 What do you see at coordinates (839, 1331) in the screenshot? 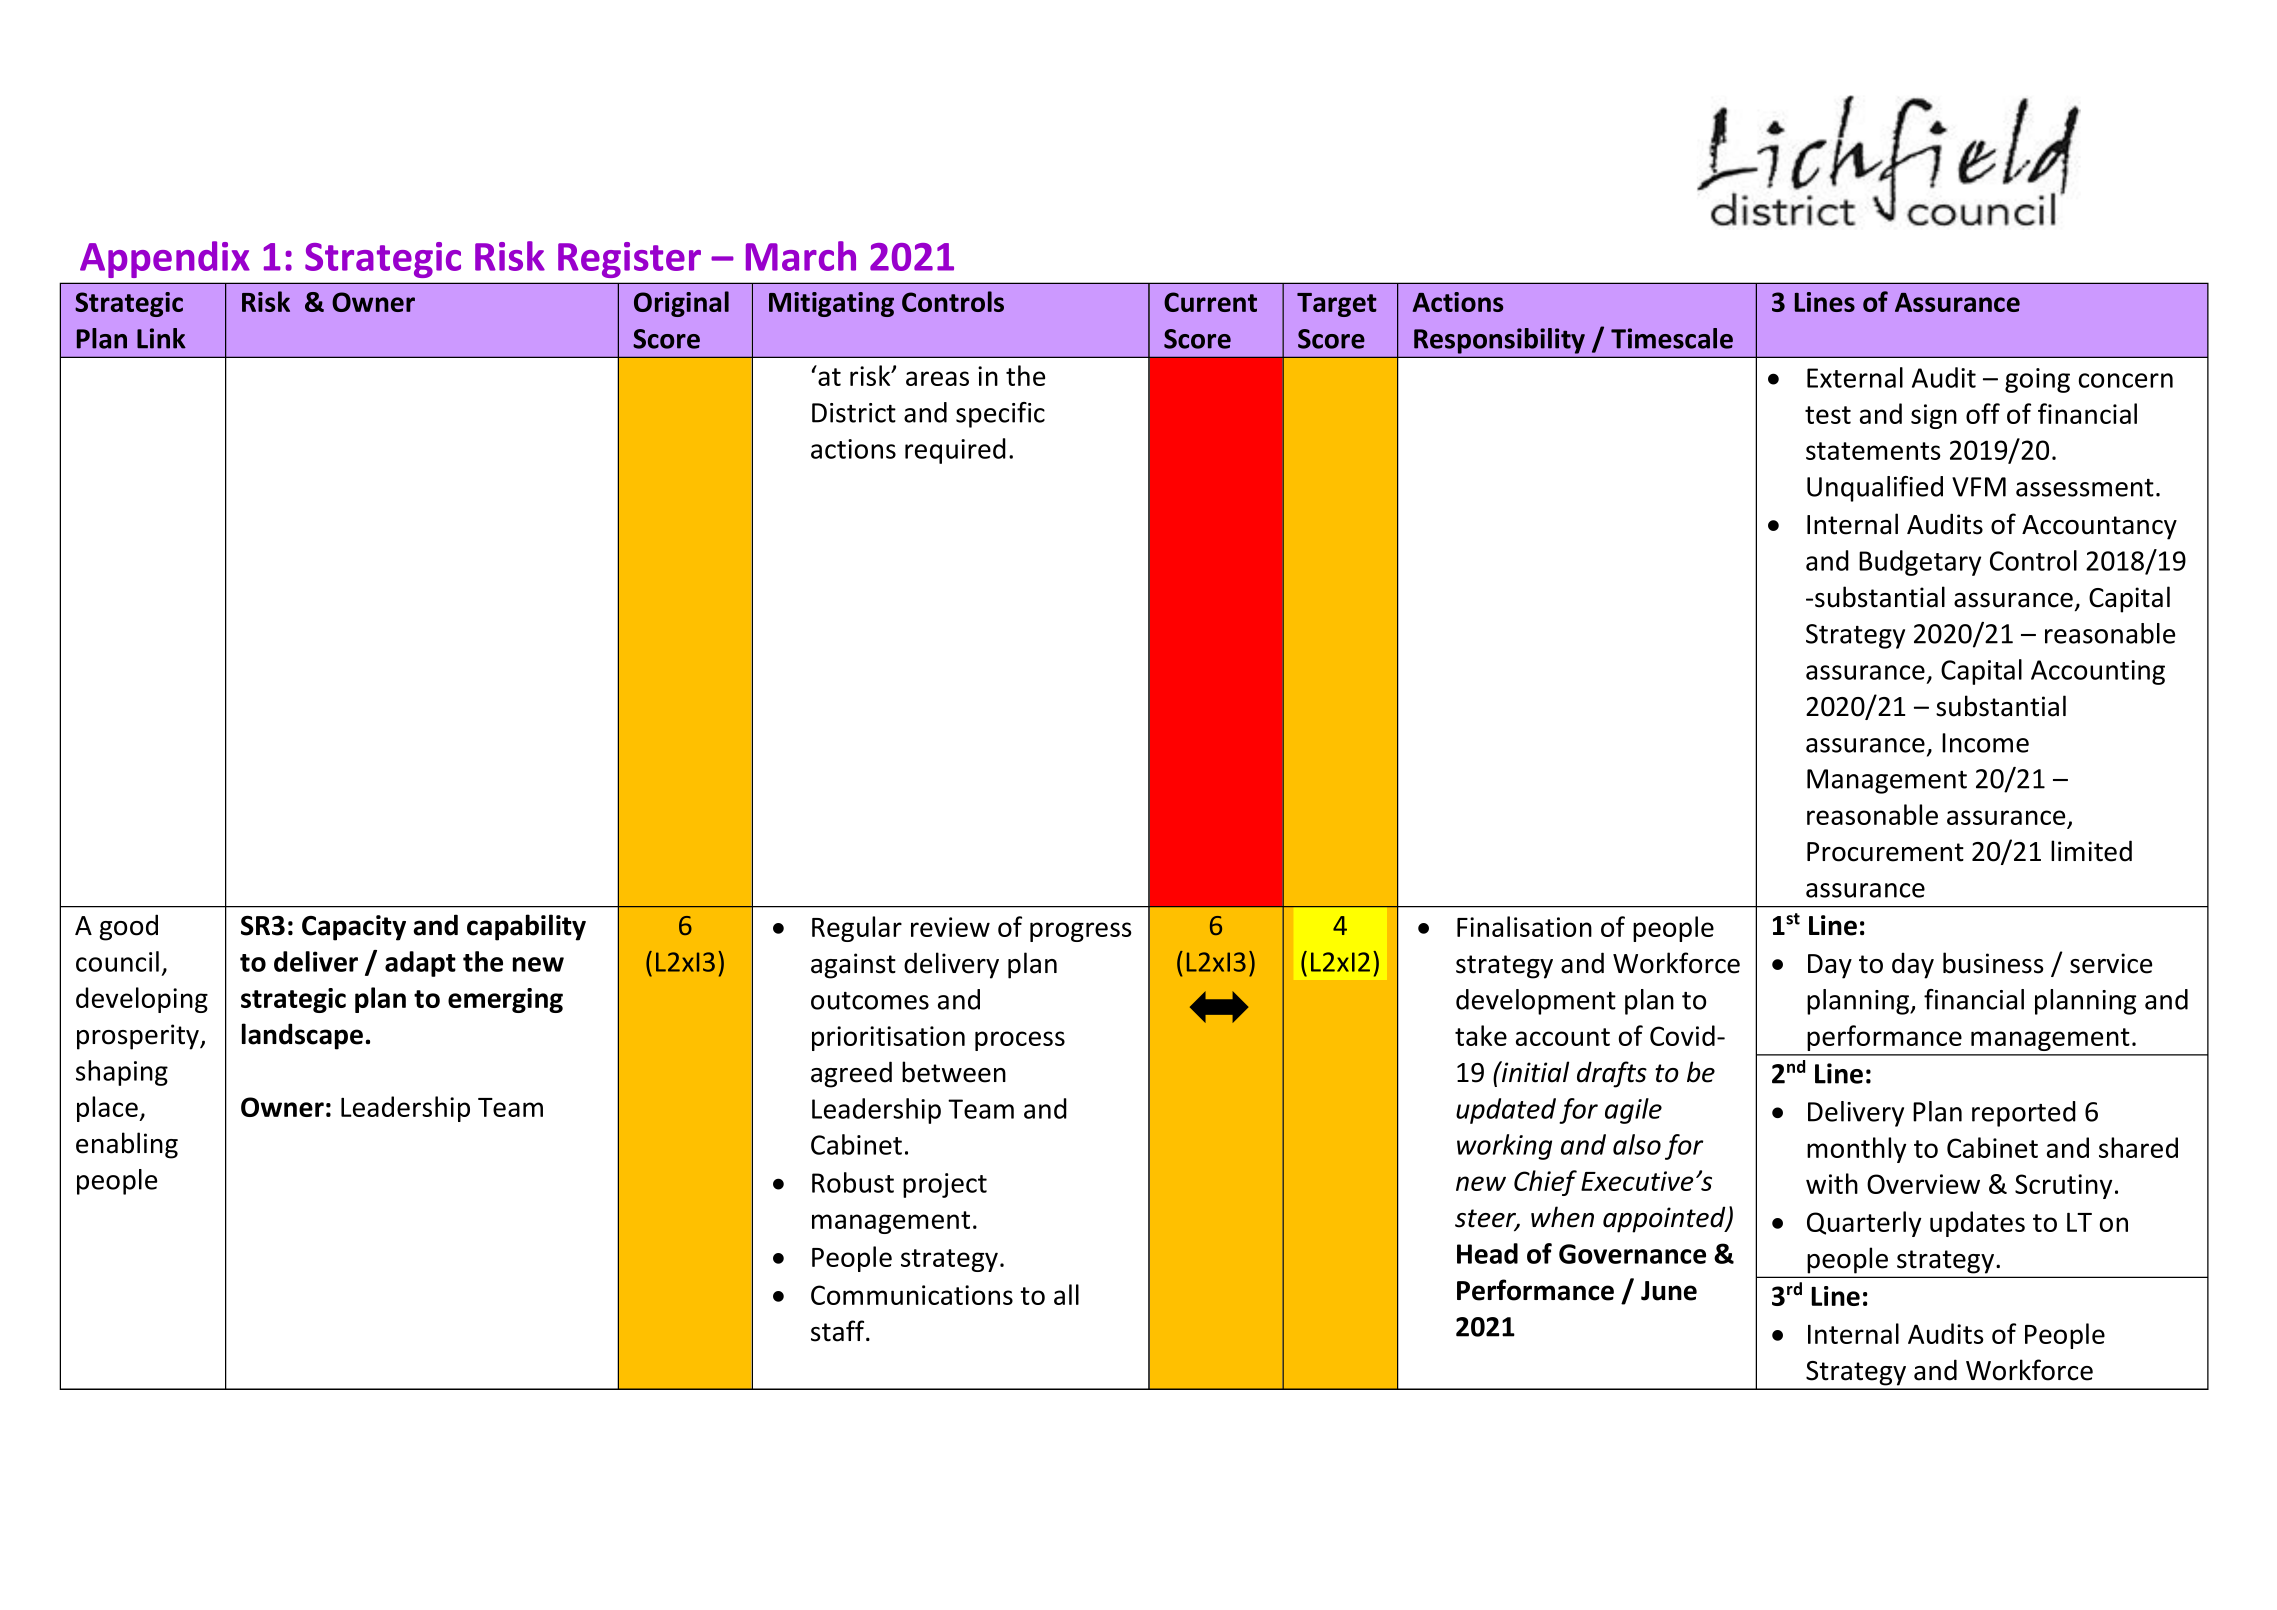
I see `staff` at bounding box center [839, 1331].
